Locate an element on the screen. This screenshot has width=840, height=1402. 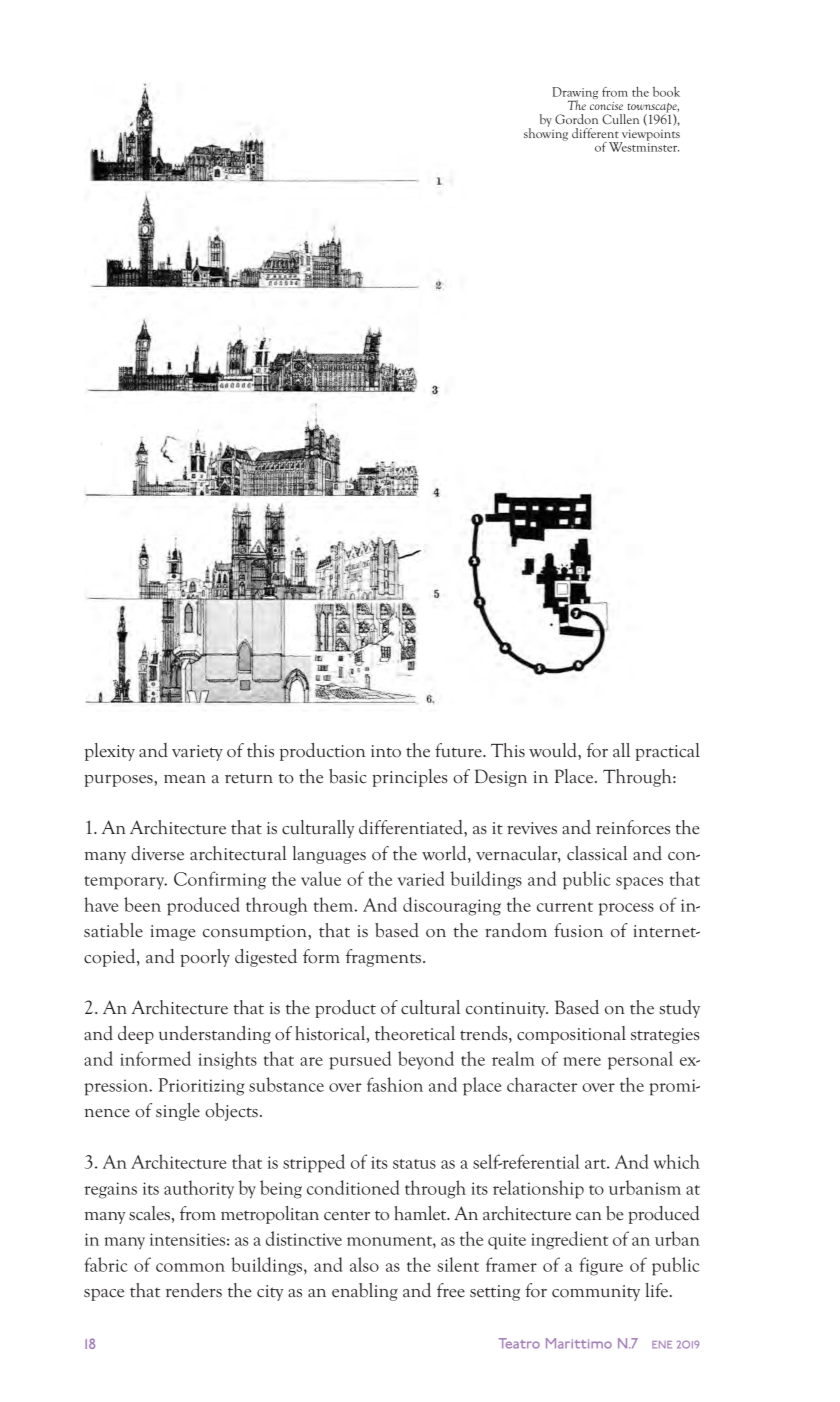
would is located at coordinates (554, 750).
